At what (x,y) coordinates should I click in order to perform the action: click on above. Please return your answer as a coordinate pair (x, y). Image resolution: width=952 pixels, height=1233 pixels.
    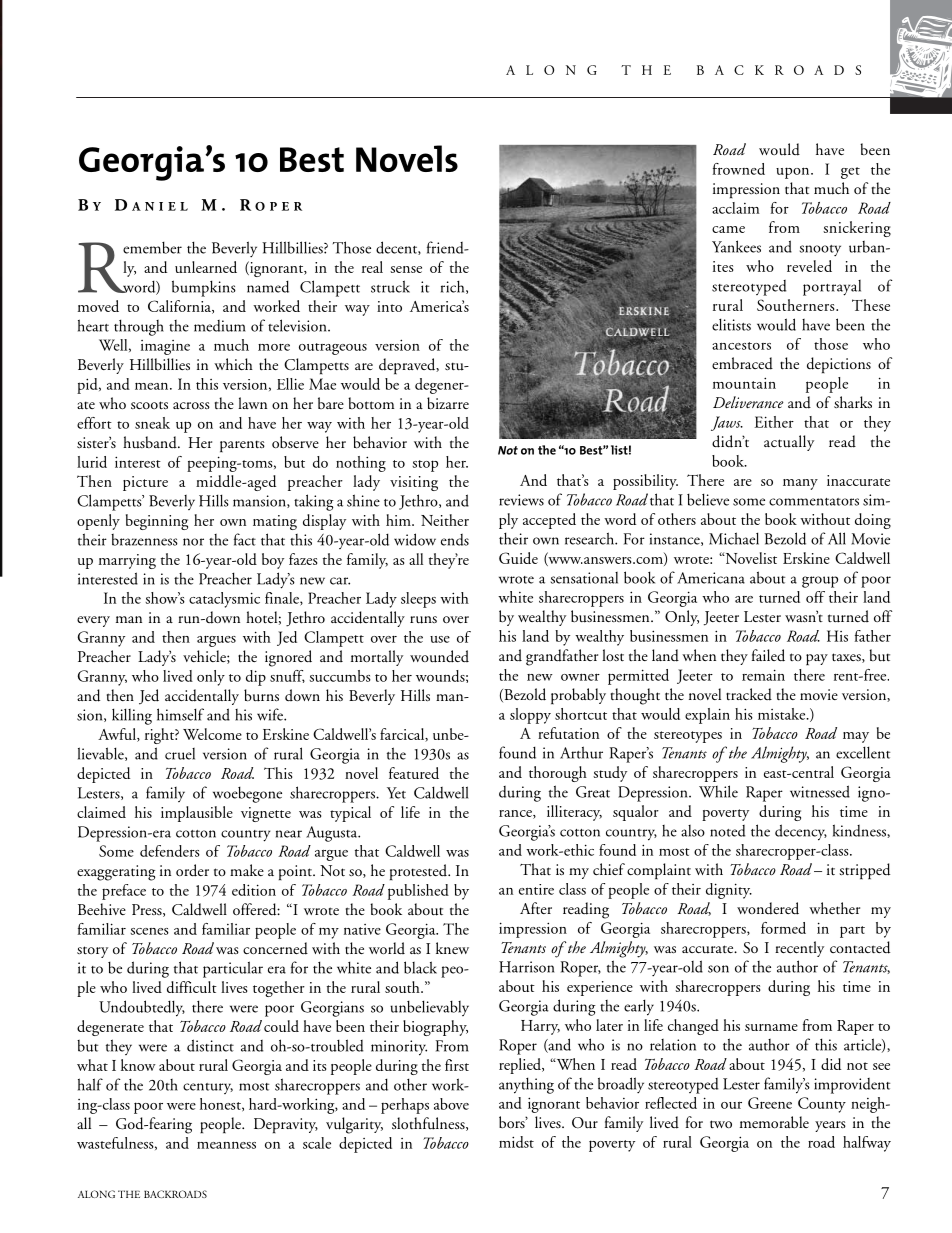
    Looking at the image, I should click on (451, 1104).
